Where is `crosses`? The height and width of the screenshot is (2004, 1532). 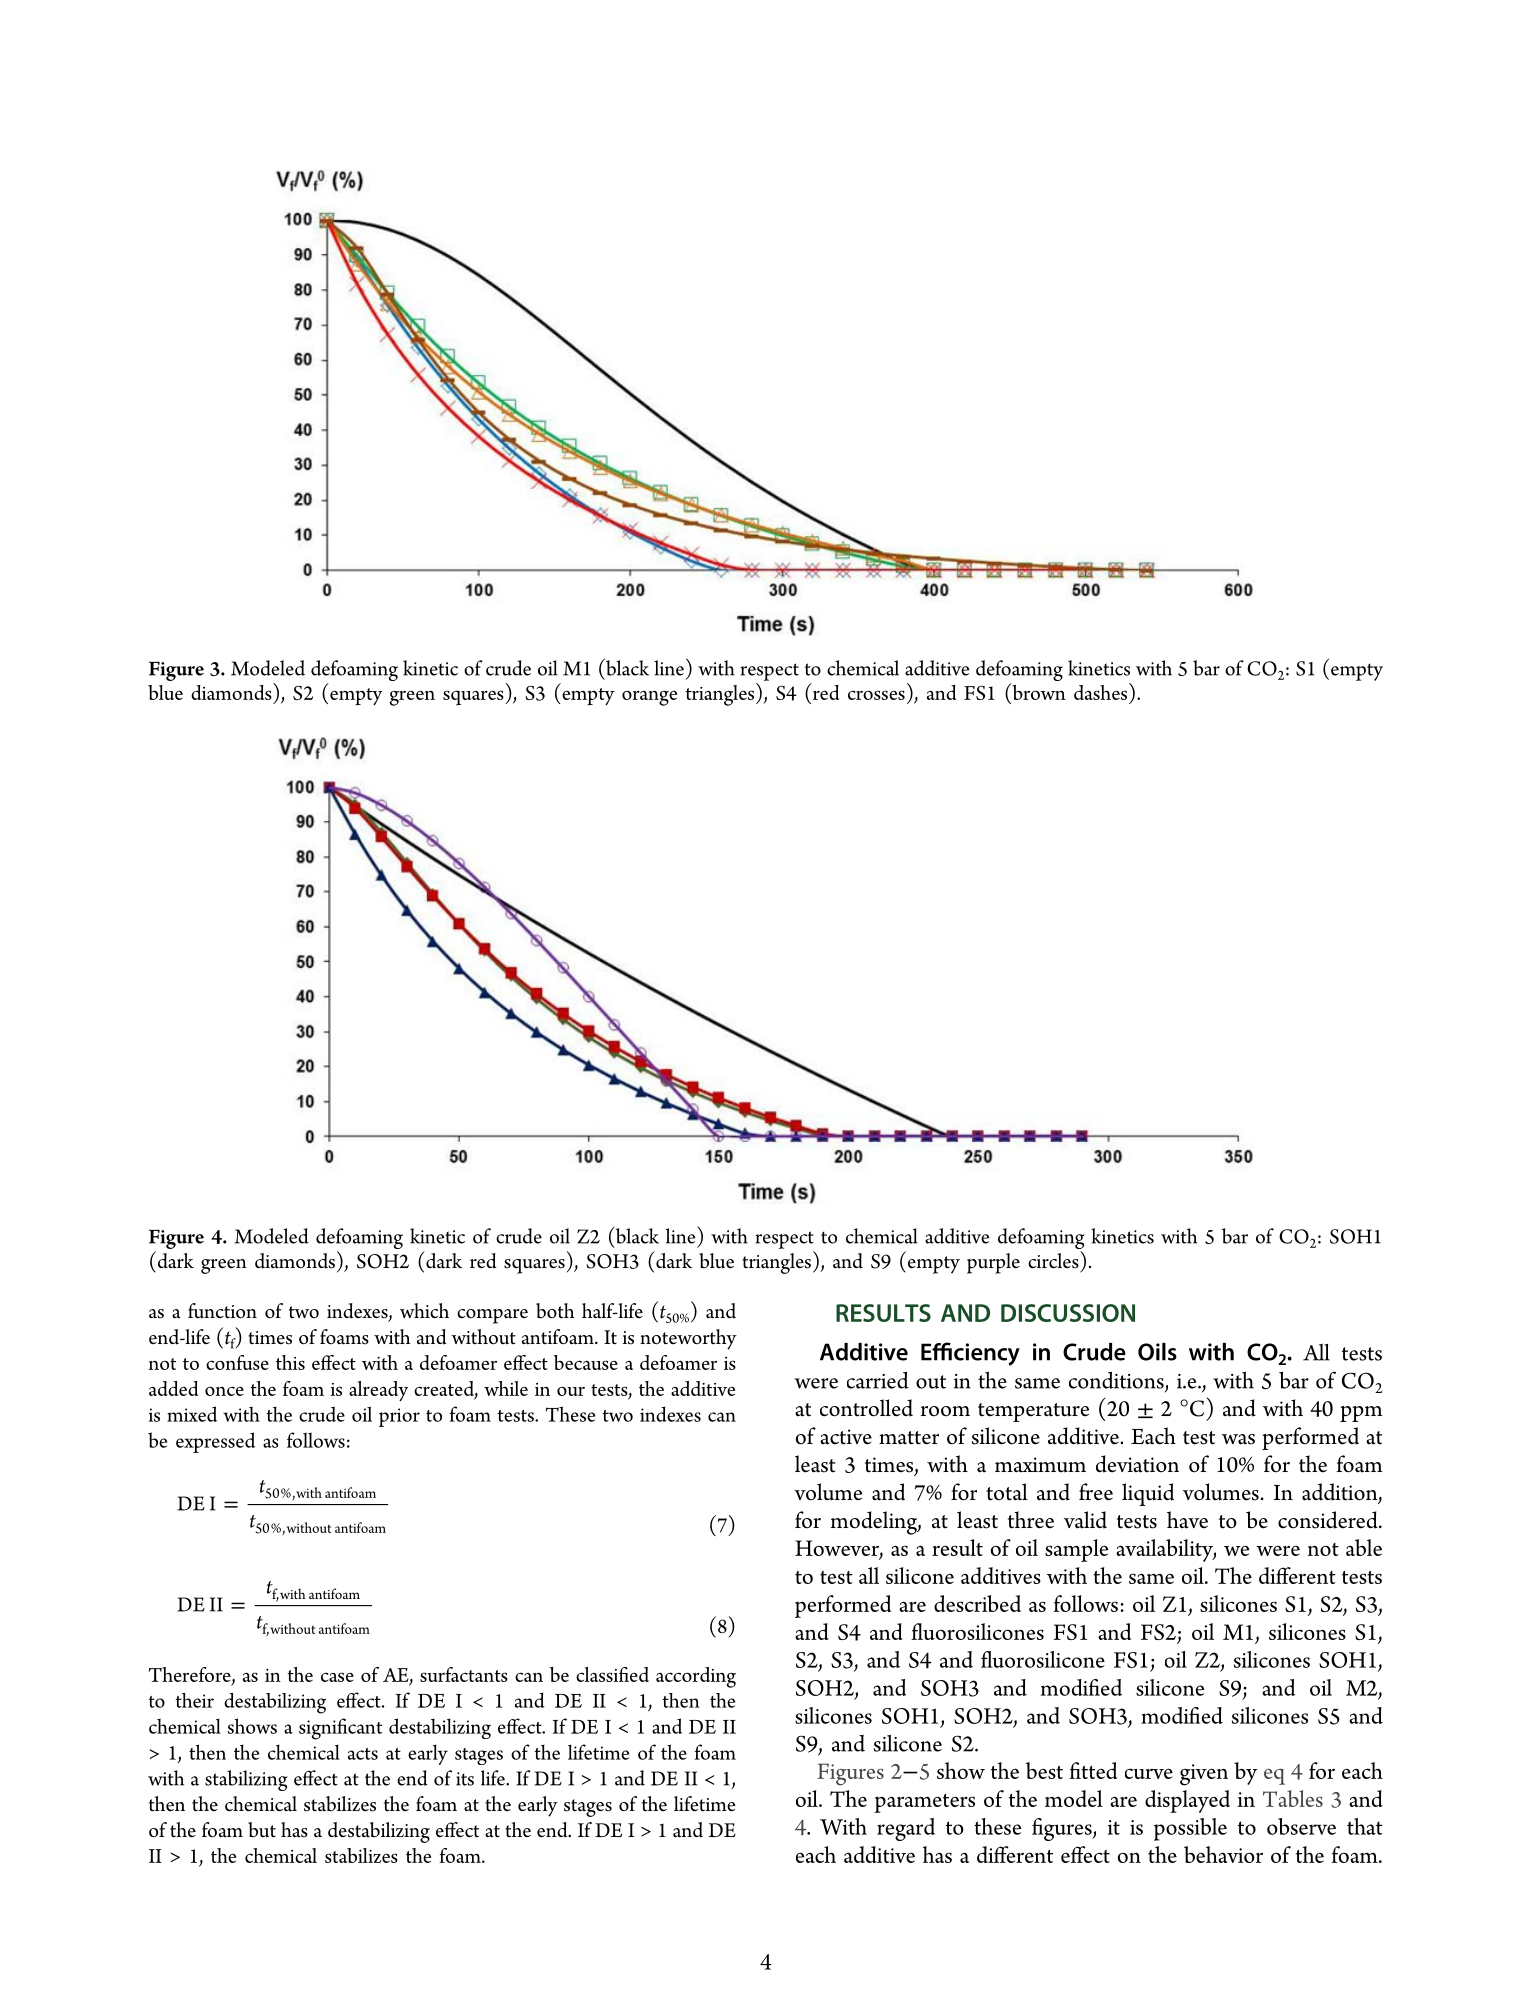 crosses is located at coordinates (876, 695).
